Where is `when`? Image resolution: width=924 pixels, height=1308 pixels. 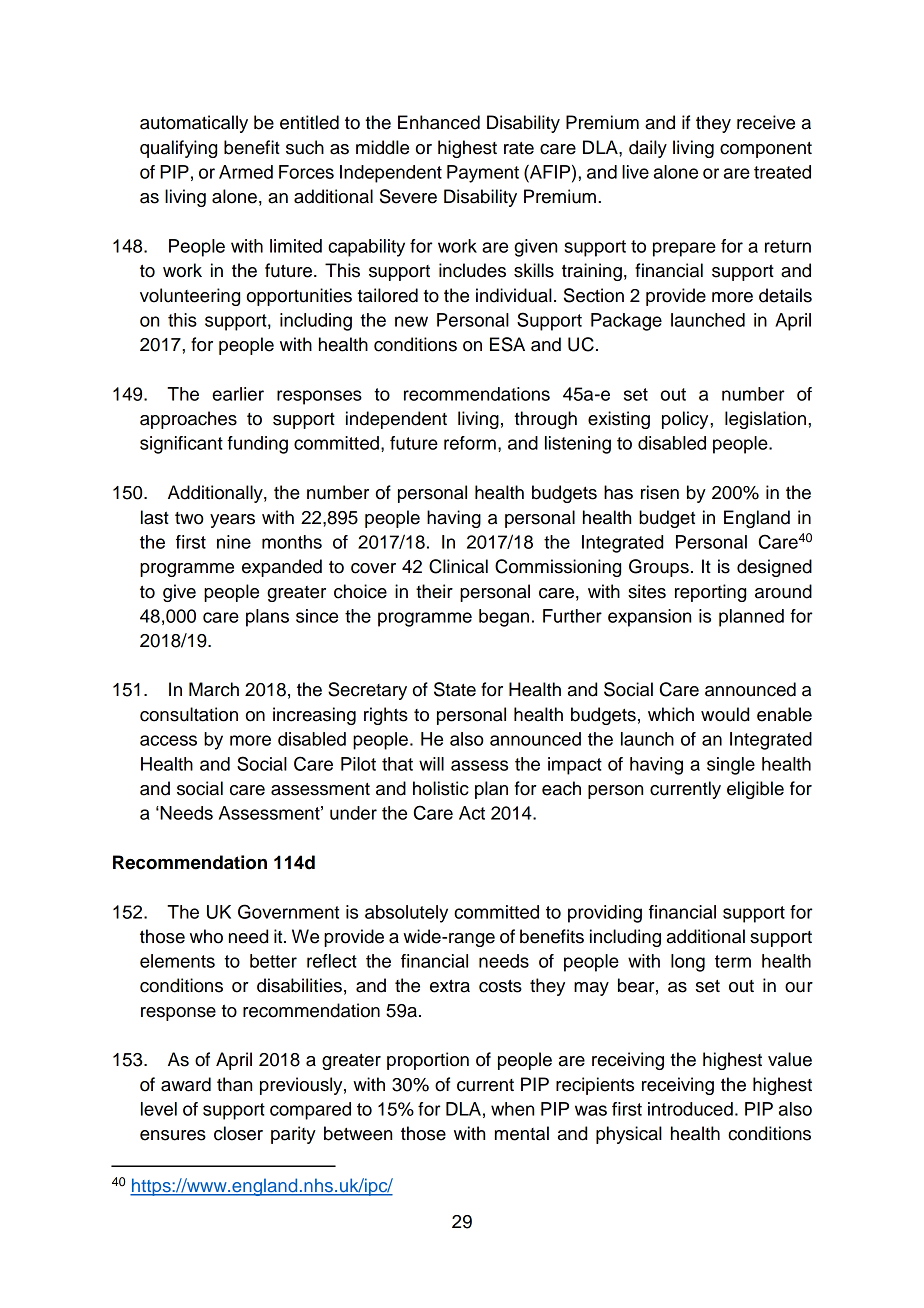
when is located at coordinates (512, 1109).
